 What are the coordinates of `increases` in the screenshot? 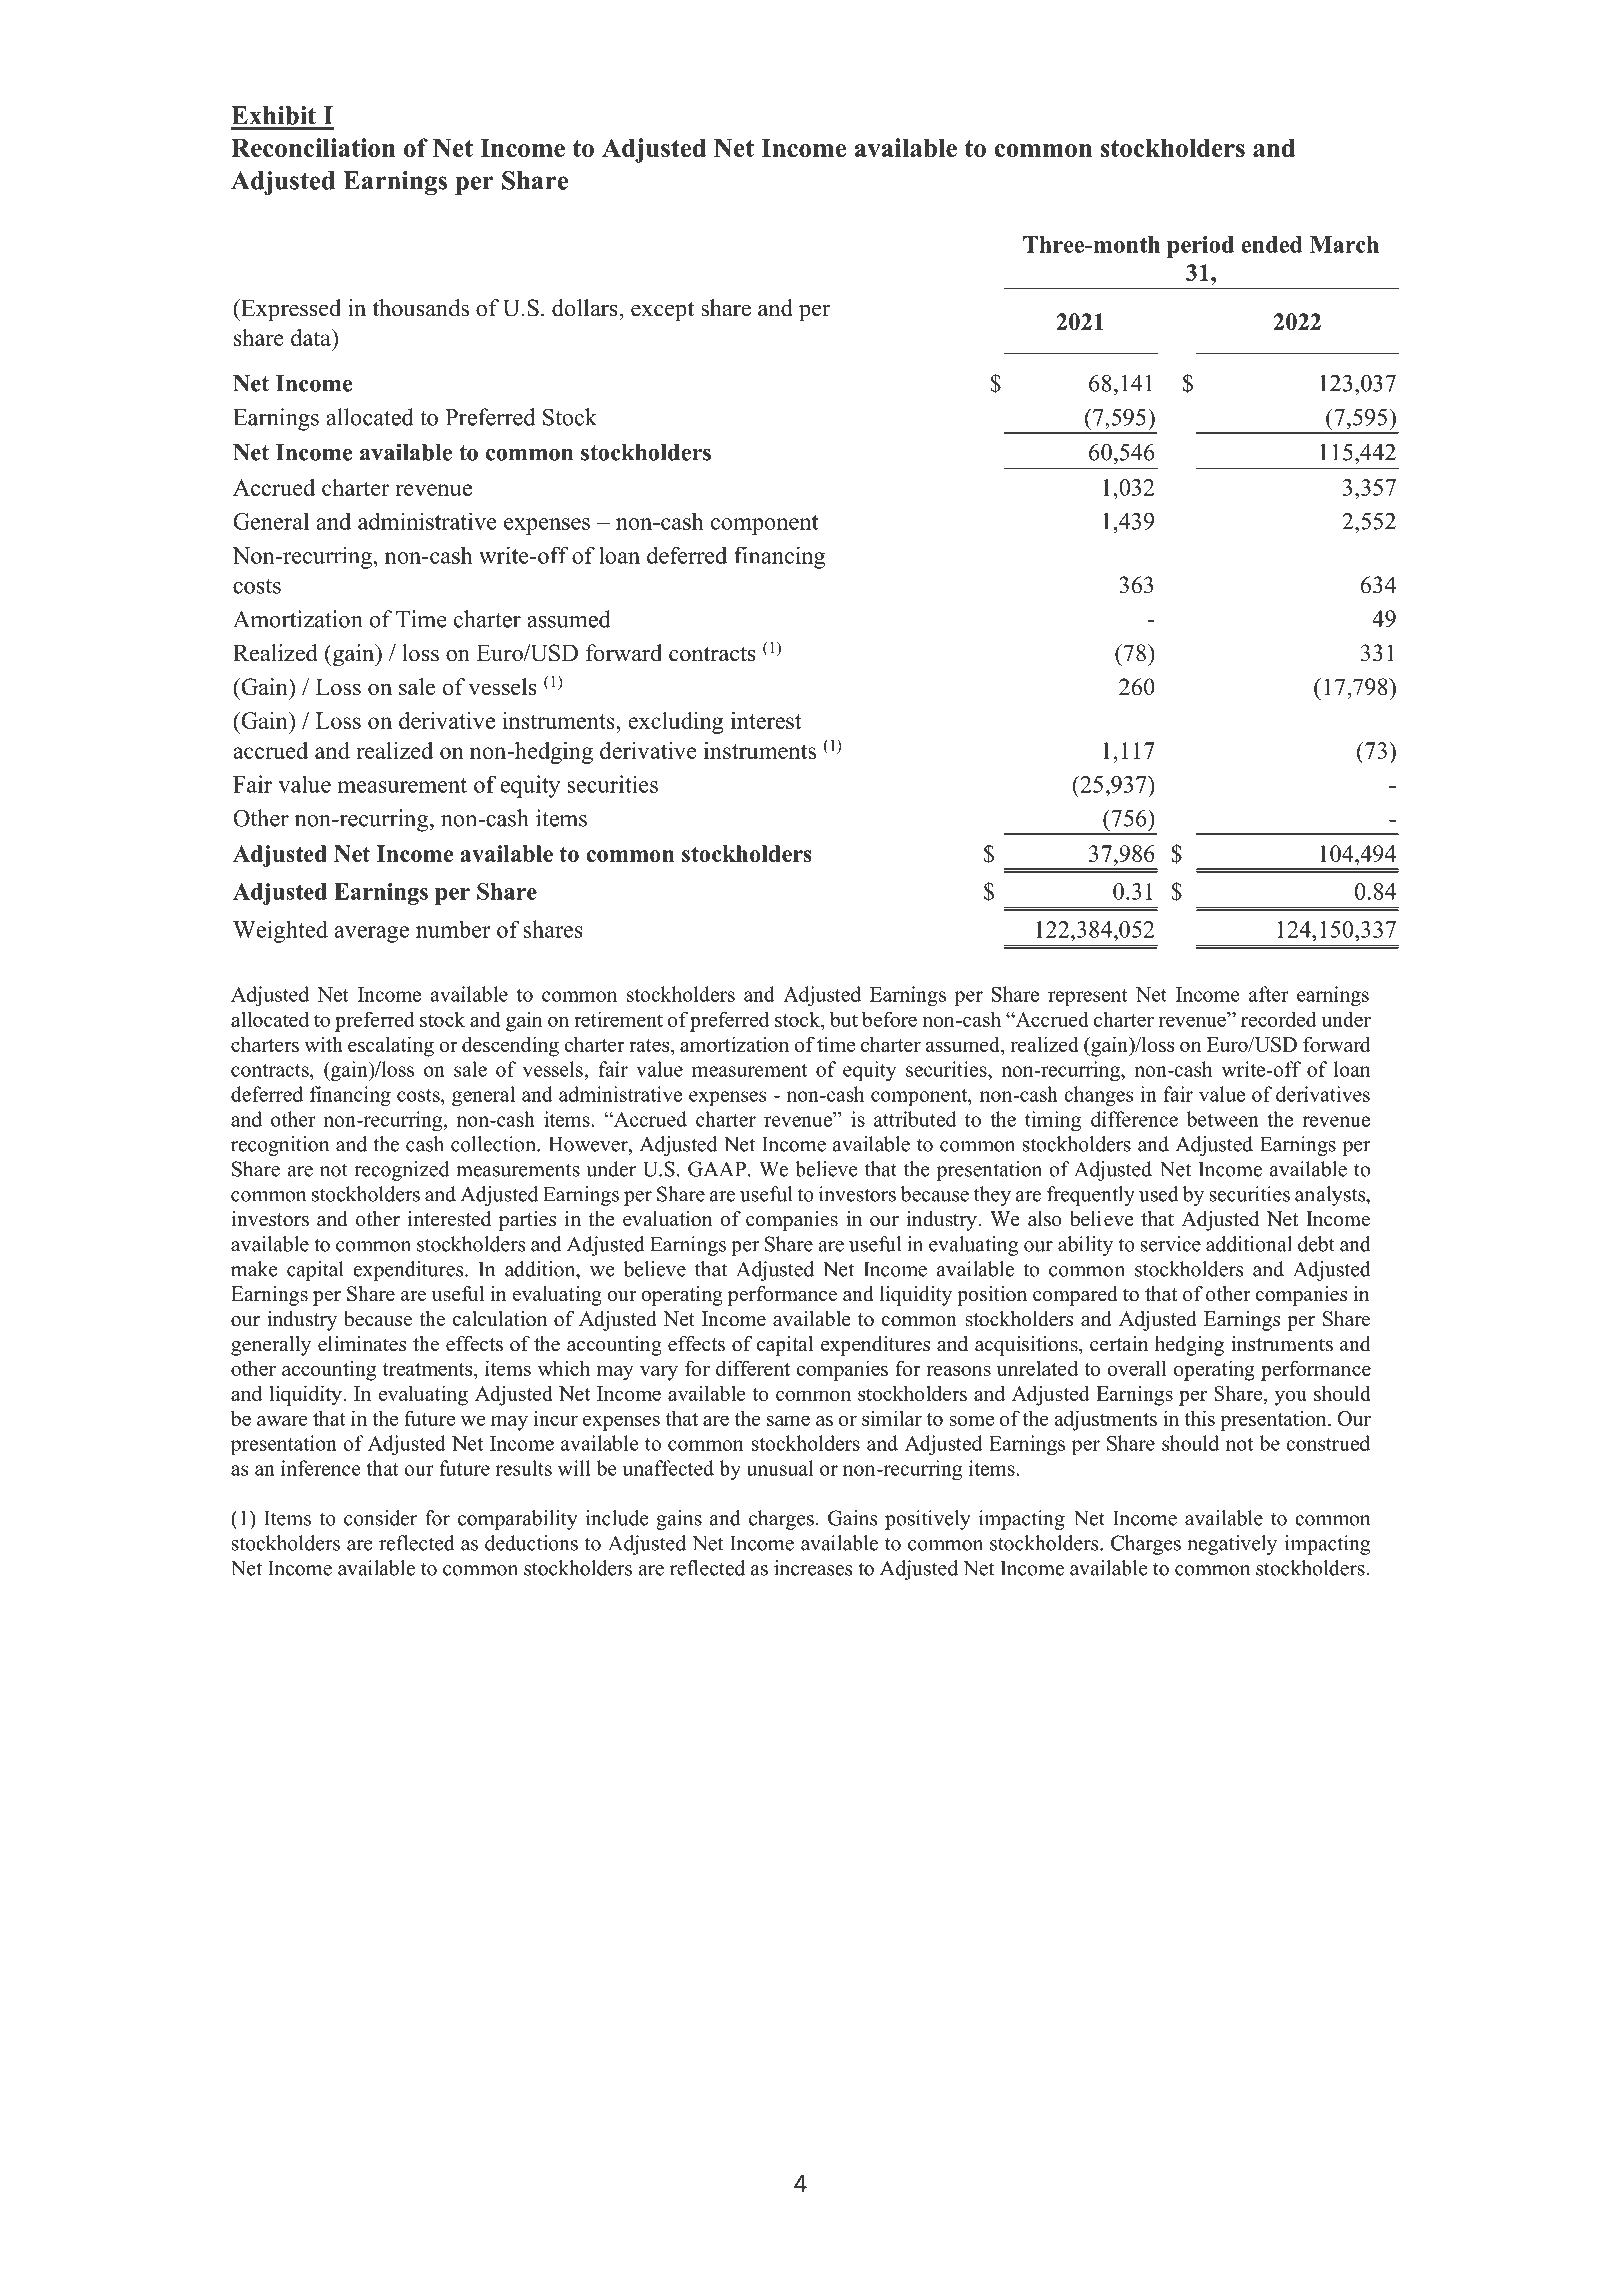 It's located at (813, 1568).
